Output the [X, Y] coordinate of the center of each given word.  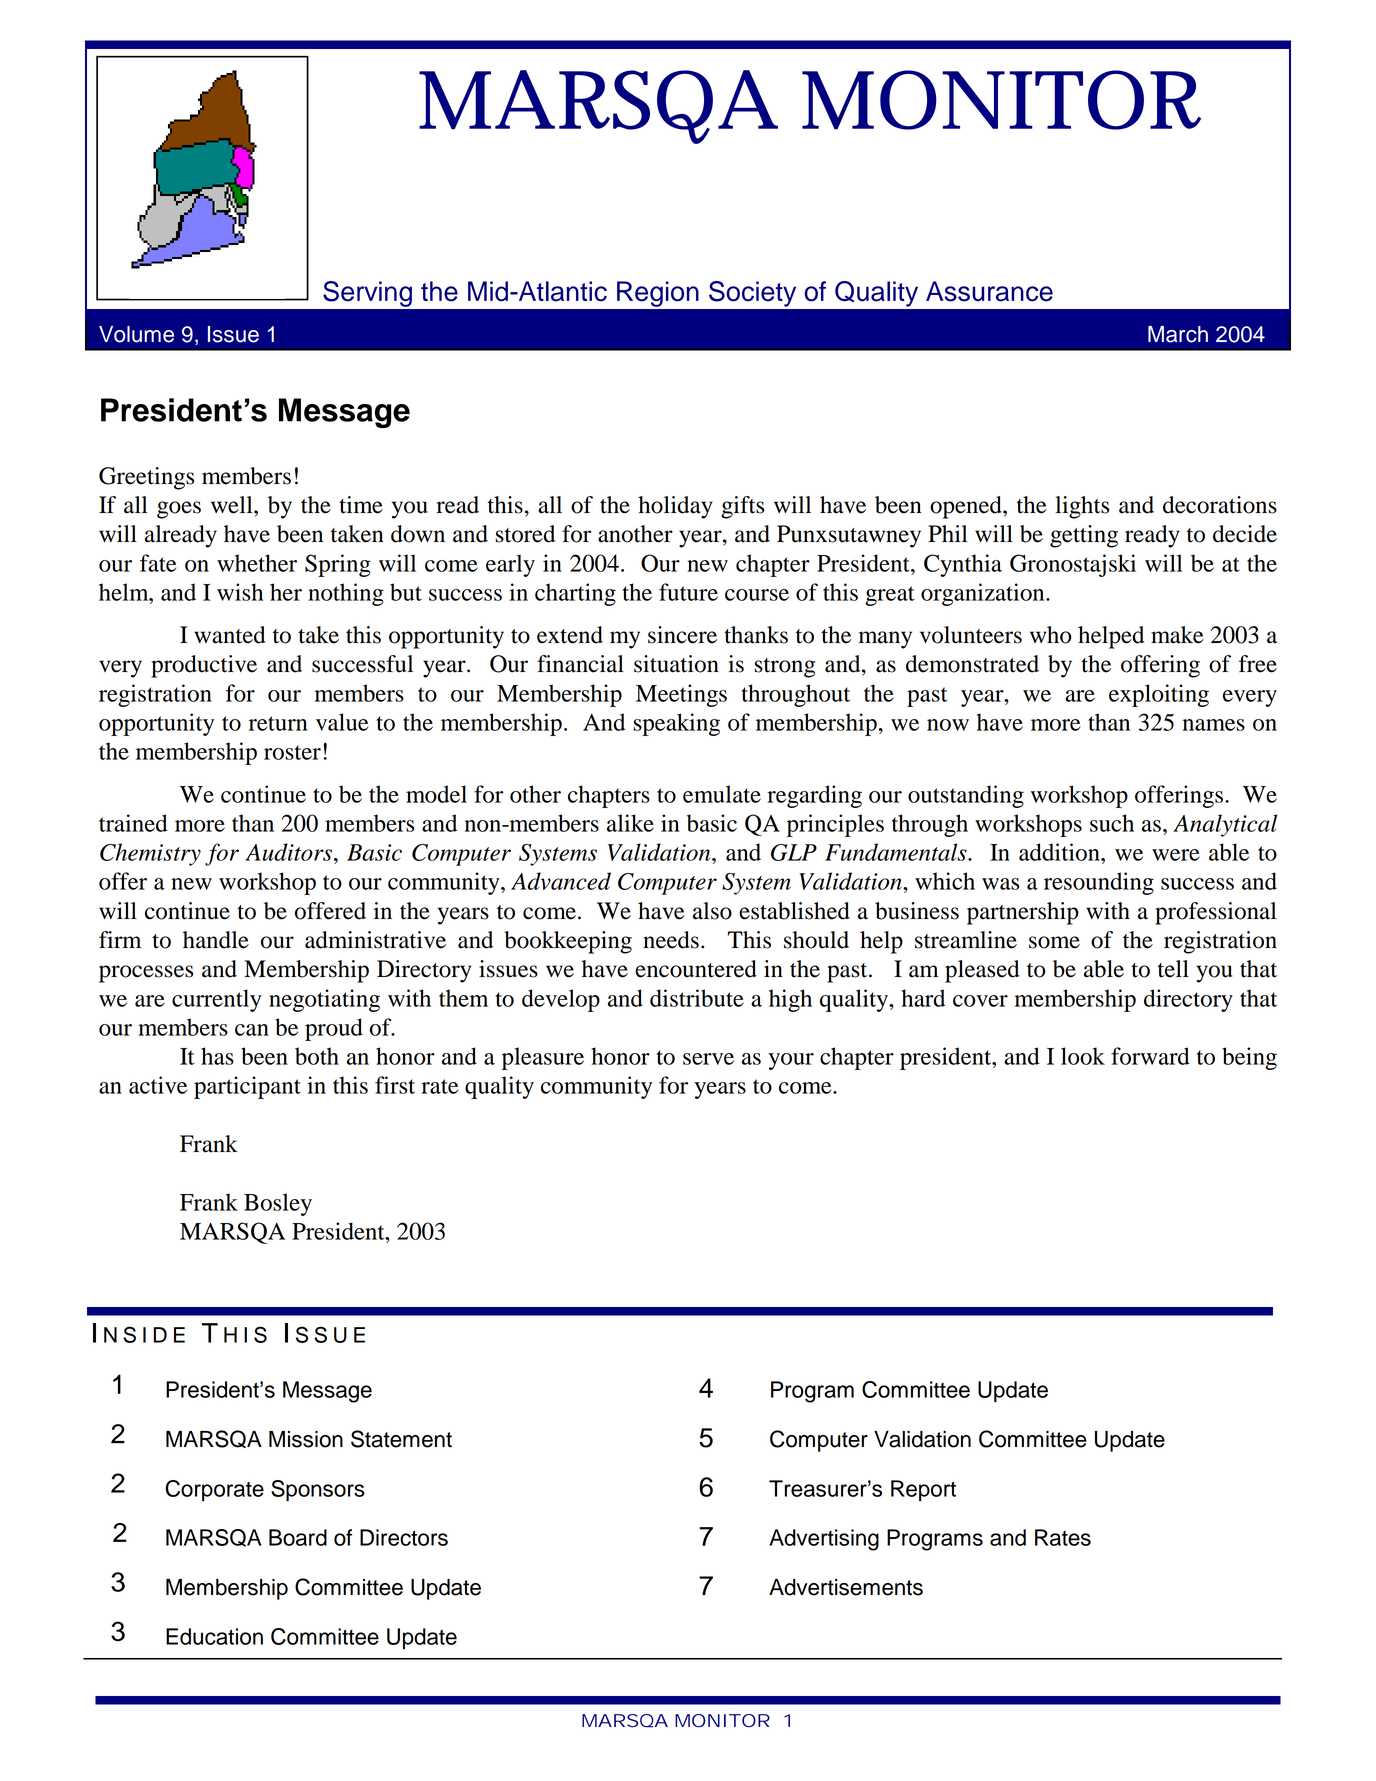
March [1178, 334]
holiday [675, 507]
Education [214, 1636]
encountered [696, 969]
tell [1173, 969]
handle [216, 940]
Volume [136, 334]
